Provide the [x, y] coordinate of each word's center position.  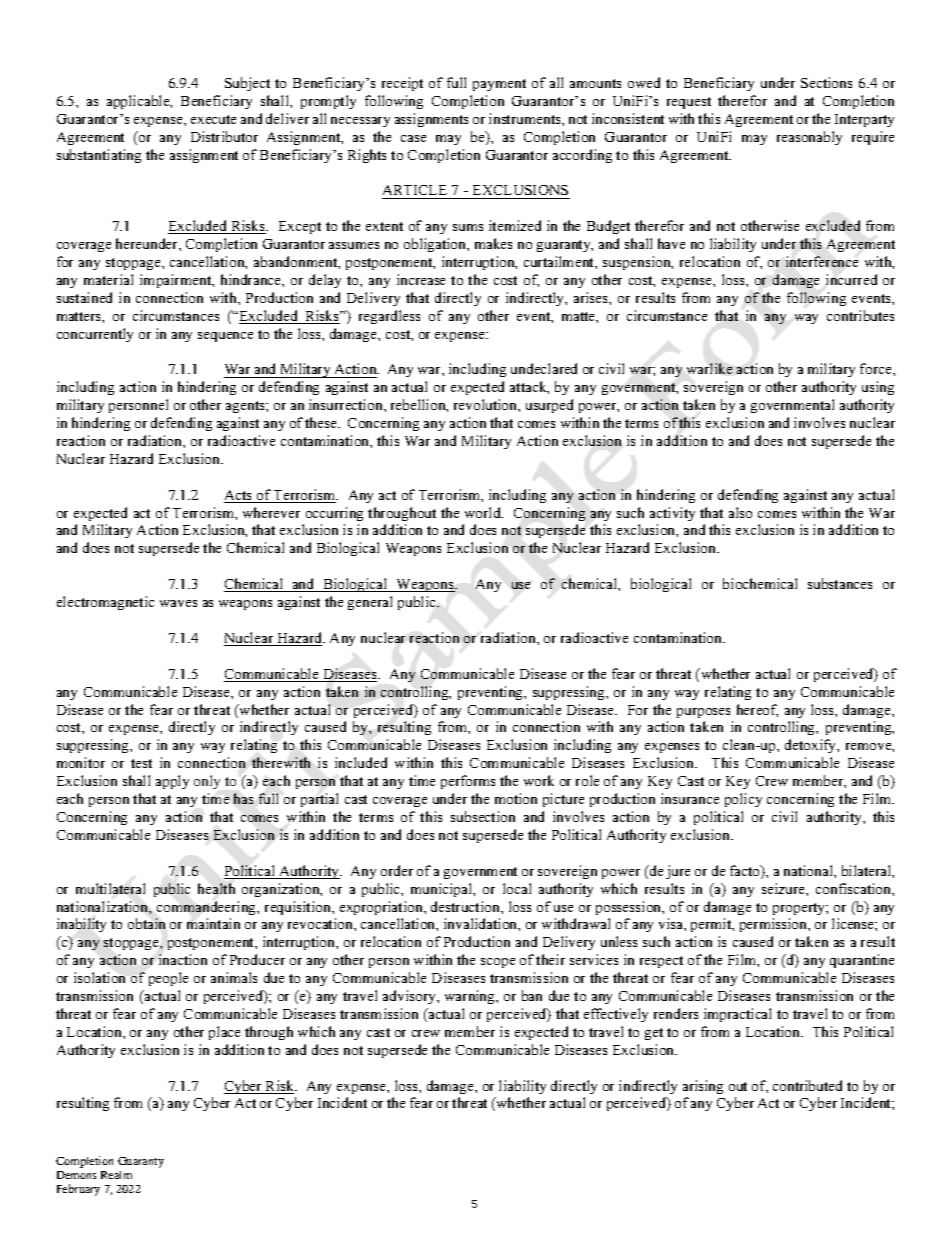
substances [840, 583]
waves [178, 603]
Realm [116, 1175]
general [370, 603]
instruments [526, 118]
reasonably [809, 138]
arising [703, 1087]
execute [213, 119]
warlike [709, 368]
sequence [225, 337]
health [216, 888]
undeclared [544, 368]
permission [775, 925]
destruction [466, 906]
